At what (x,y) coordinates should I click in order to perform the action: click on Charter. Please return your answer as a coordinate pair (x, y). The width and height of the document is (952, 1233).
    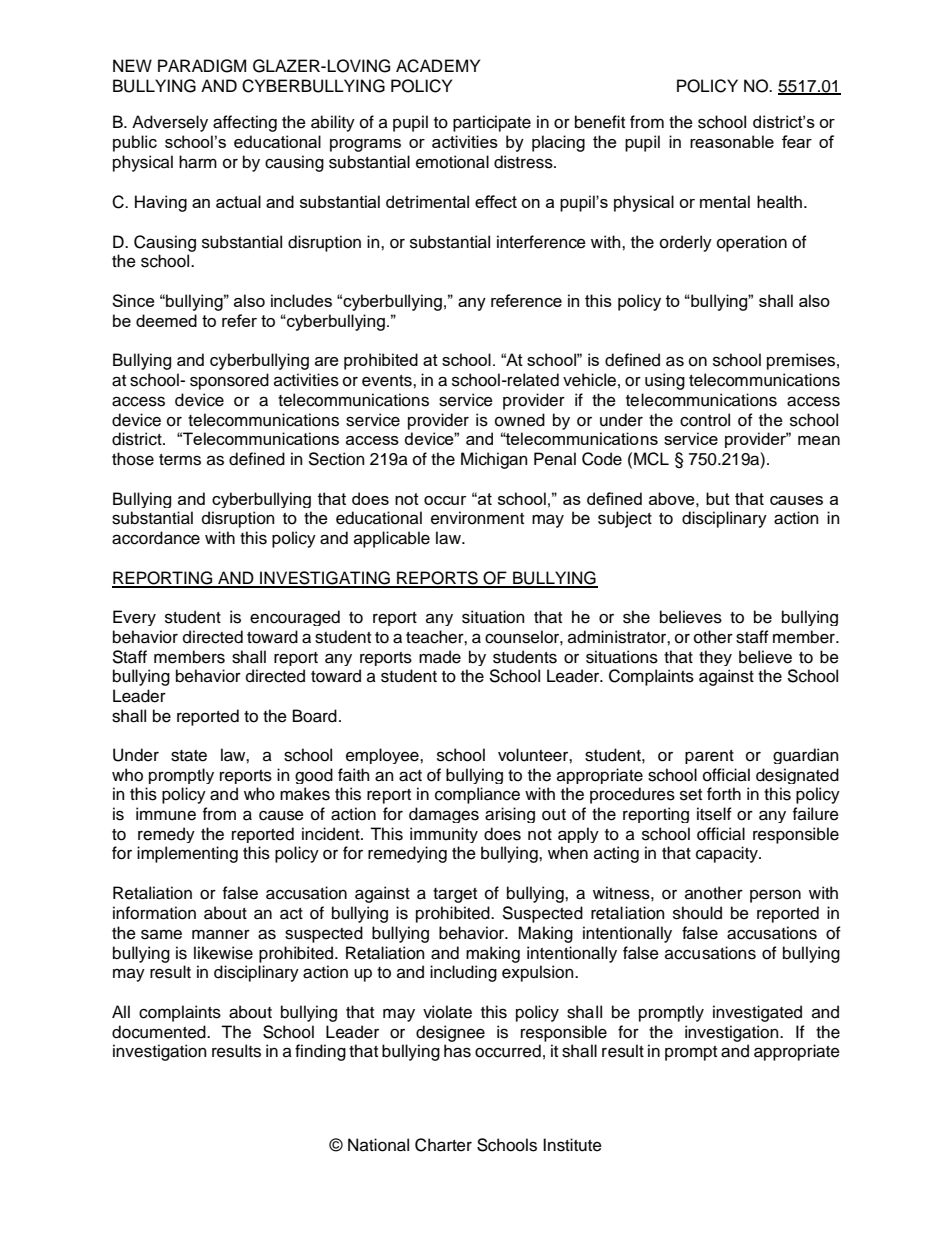
    Looking at the image, I should click on (443, 1145).
